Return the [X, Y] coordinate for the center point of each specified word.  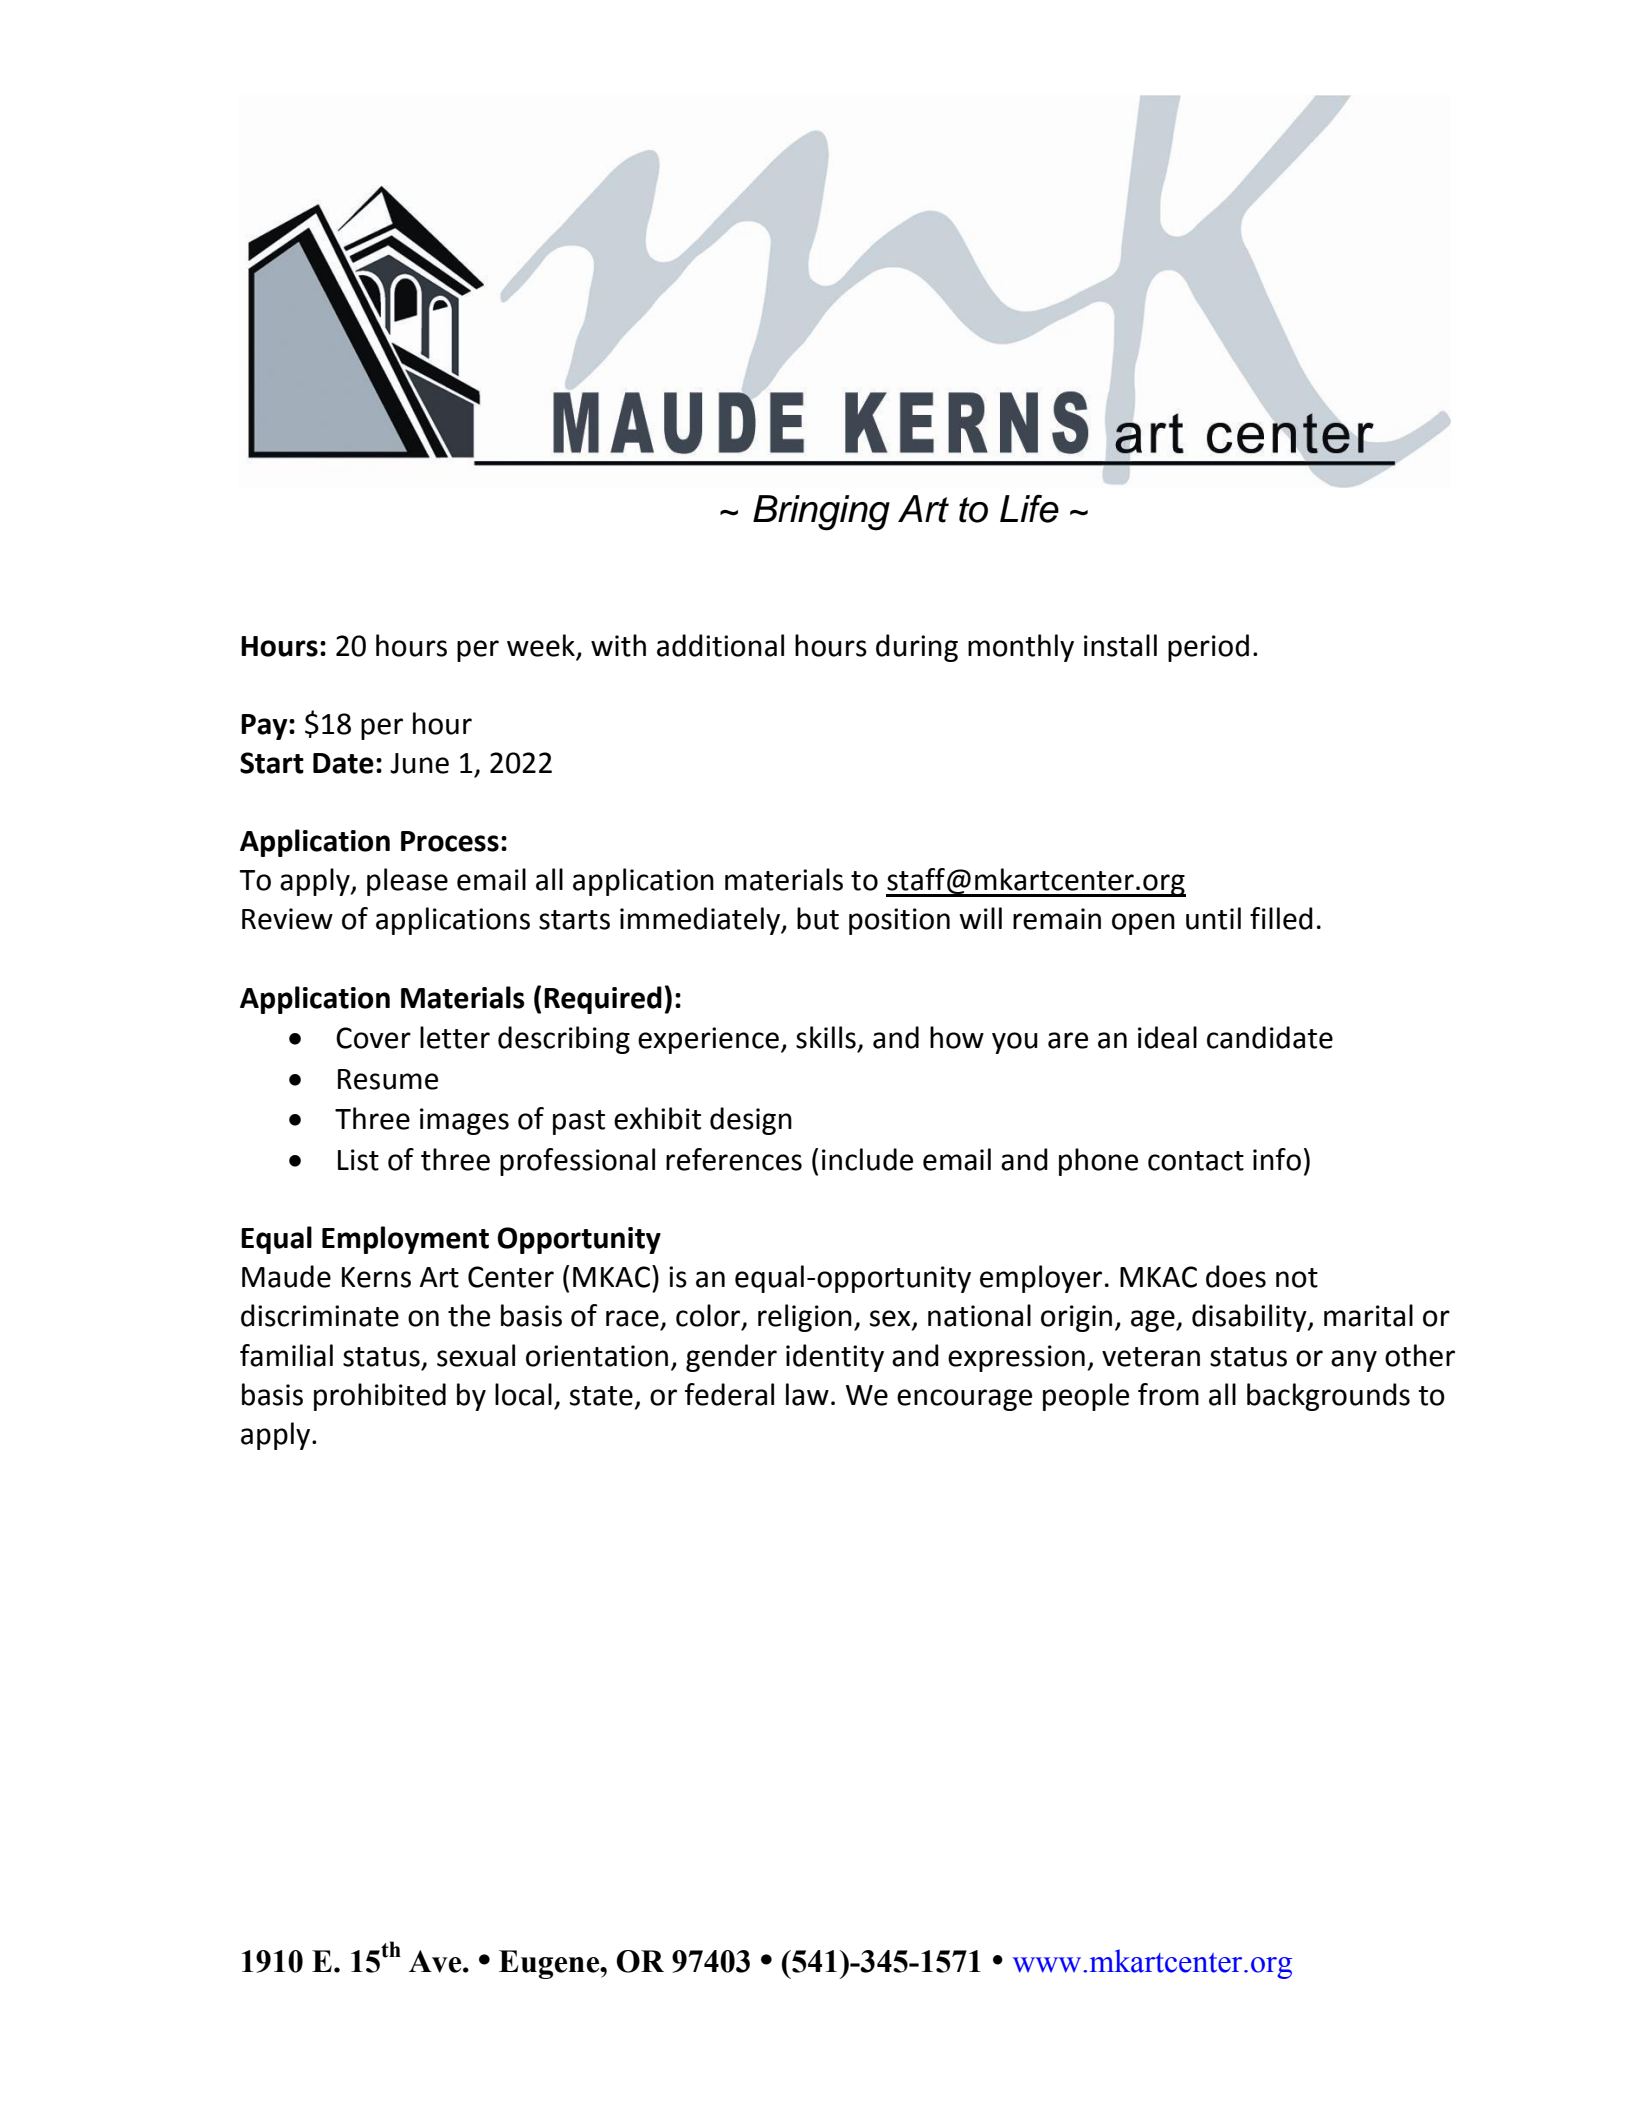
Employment [405, 1240]
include [867, 1159]
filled [1281, 918]
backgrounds [1328, 1397]
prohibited [380, 1397]
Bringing [821, 513]
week [542, 646]
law [807, 1394]
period [1208, 648]
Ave [436, 1961]
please [407, 882]
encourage [964, 1400]
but [818, 918]
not [1297, 1278]
